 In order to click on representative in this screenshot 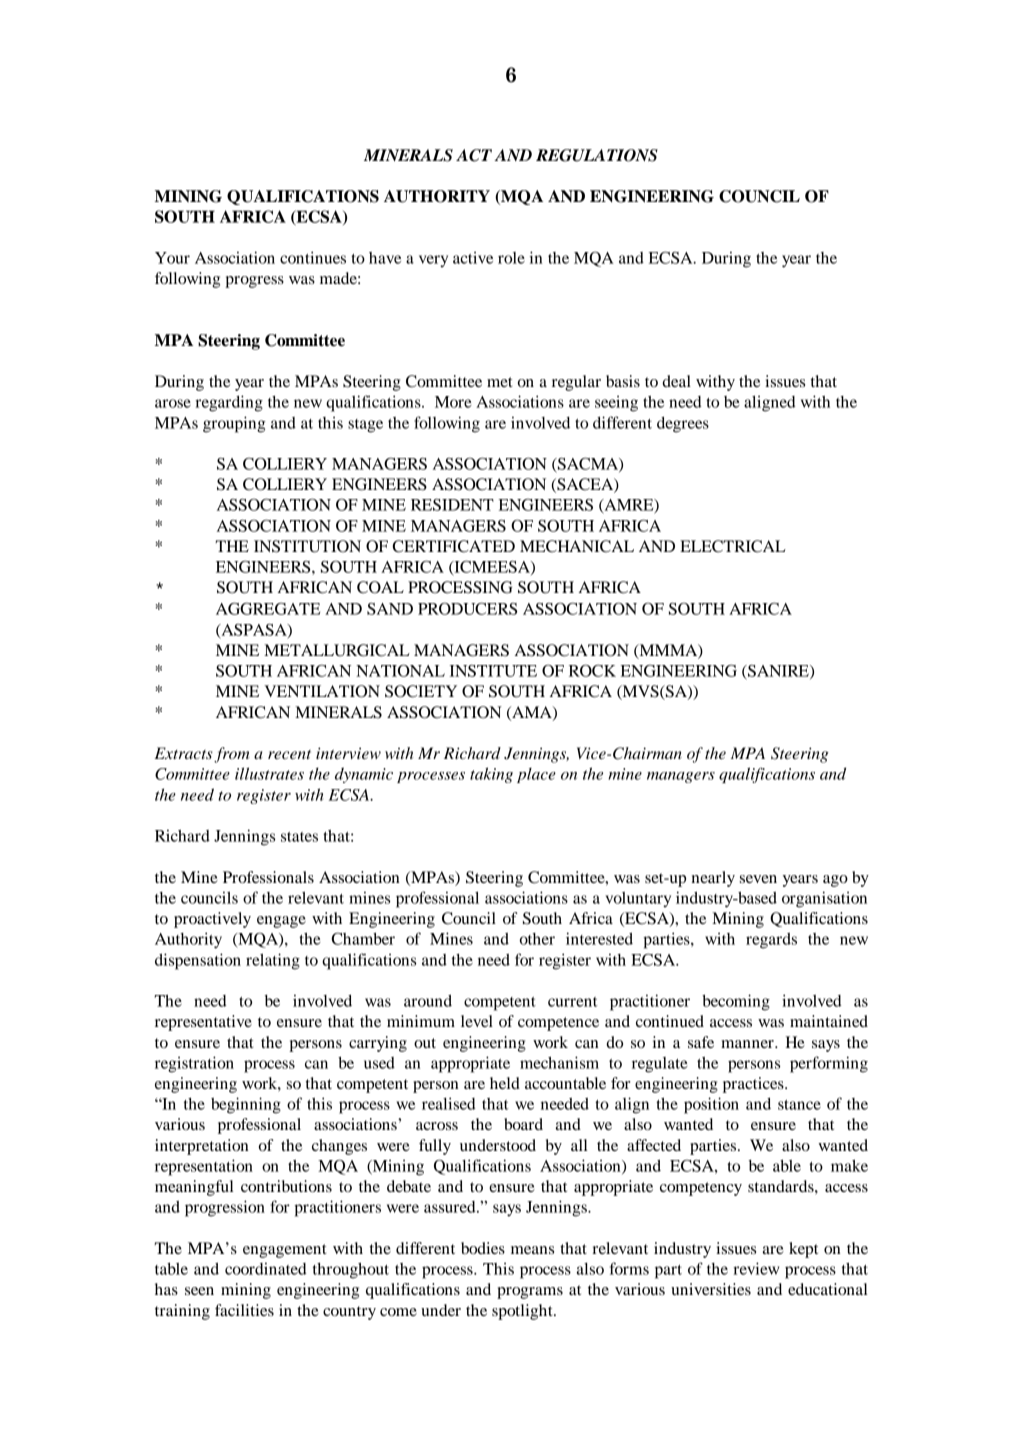, I will do `click(203, 1023)`.
